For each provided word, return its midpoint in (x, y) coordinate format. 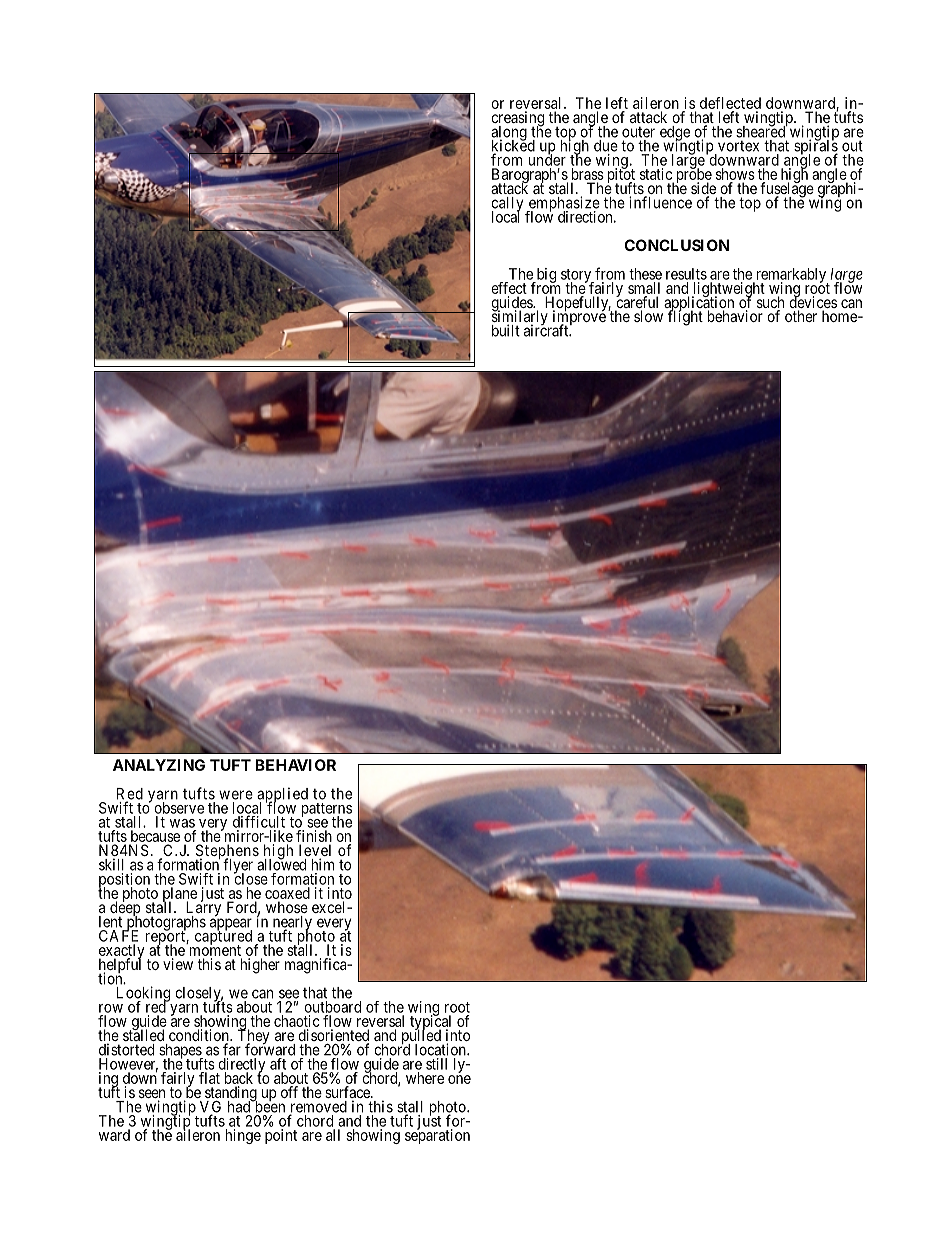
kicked (513, 146)
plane (179, 896)
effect (509, 288)
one (459, 1079)
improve (578, 318)
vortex (738, 146)
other (801, 316)
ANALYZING (159, 765)
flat (209, 1078)
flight (685, 317)
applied (282, 796)
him (323, 864)
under (547, 159)
